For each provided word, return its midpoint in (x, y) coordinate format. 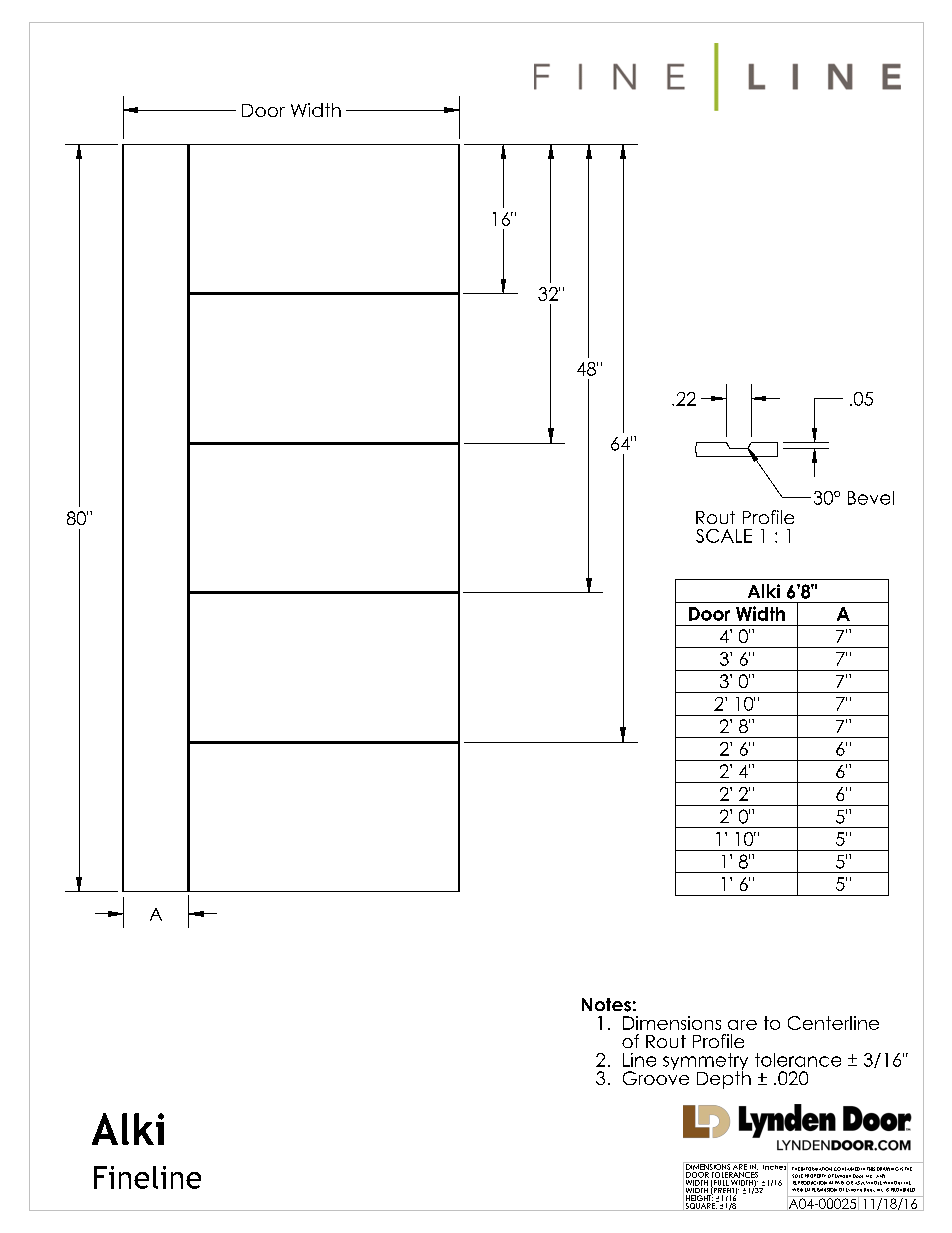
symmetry (705, 1063)
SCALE (724, 536)
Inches (775, 1167)
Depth (724, 1079)
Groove (656, 1077)
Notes (606, 1005)
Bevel (871, 498)
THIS (871, 1169)
